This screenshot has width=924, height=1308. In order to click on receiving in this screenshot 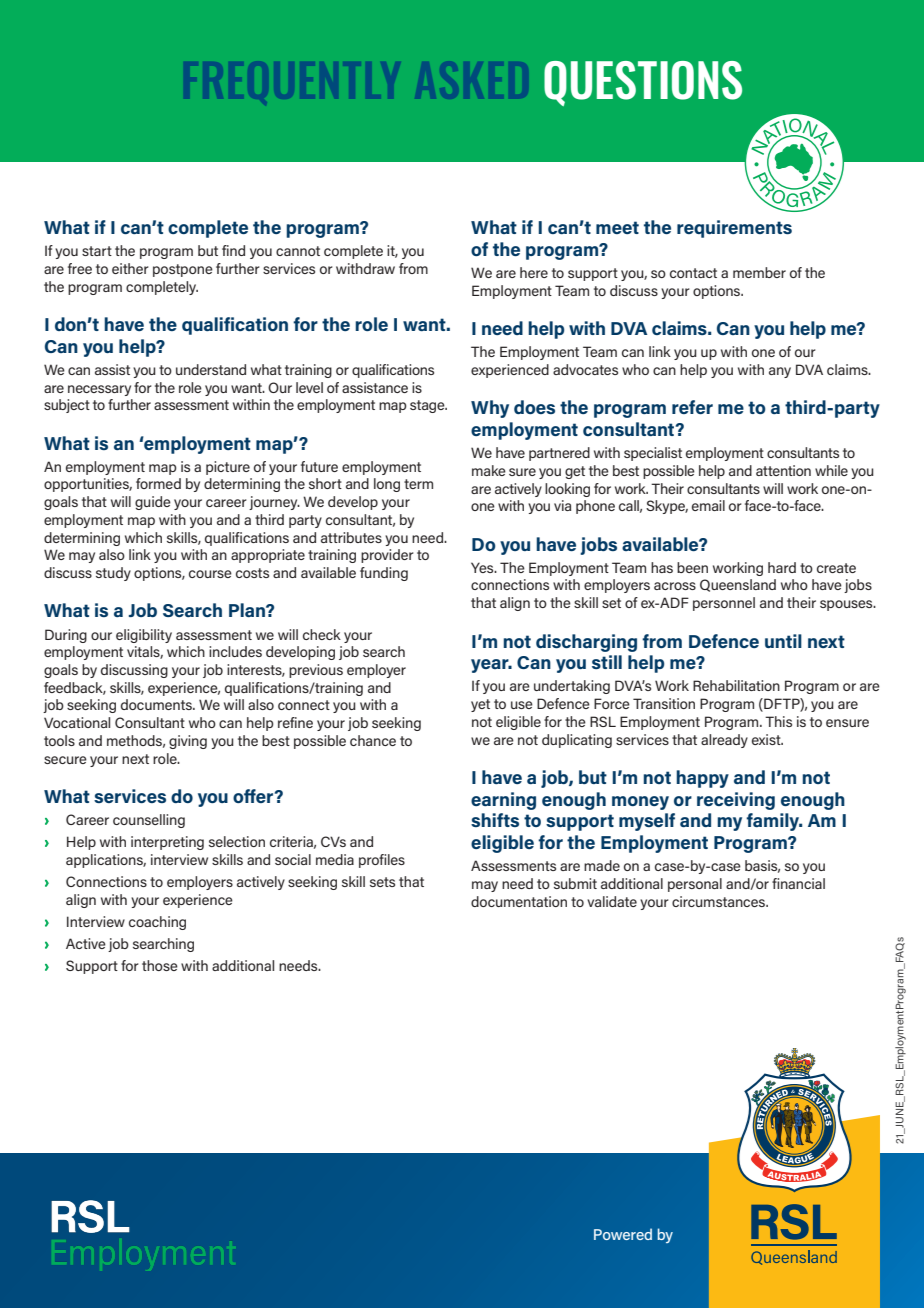, I will do `click(736, 801)`.
